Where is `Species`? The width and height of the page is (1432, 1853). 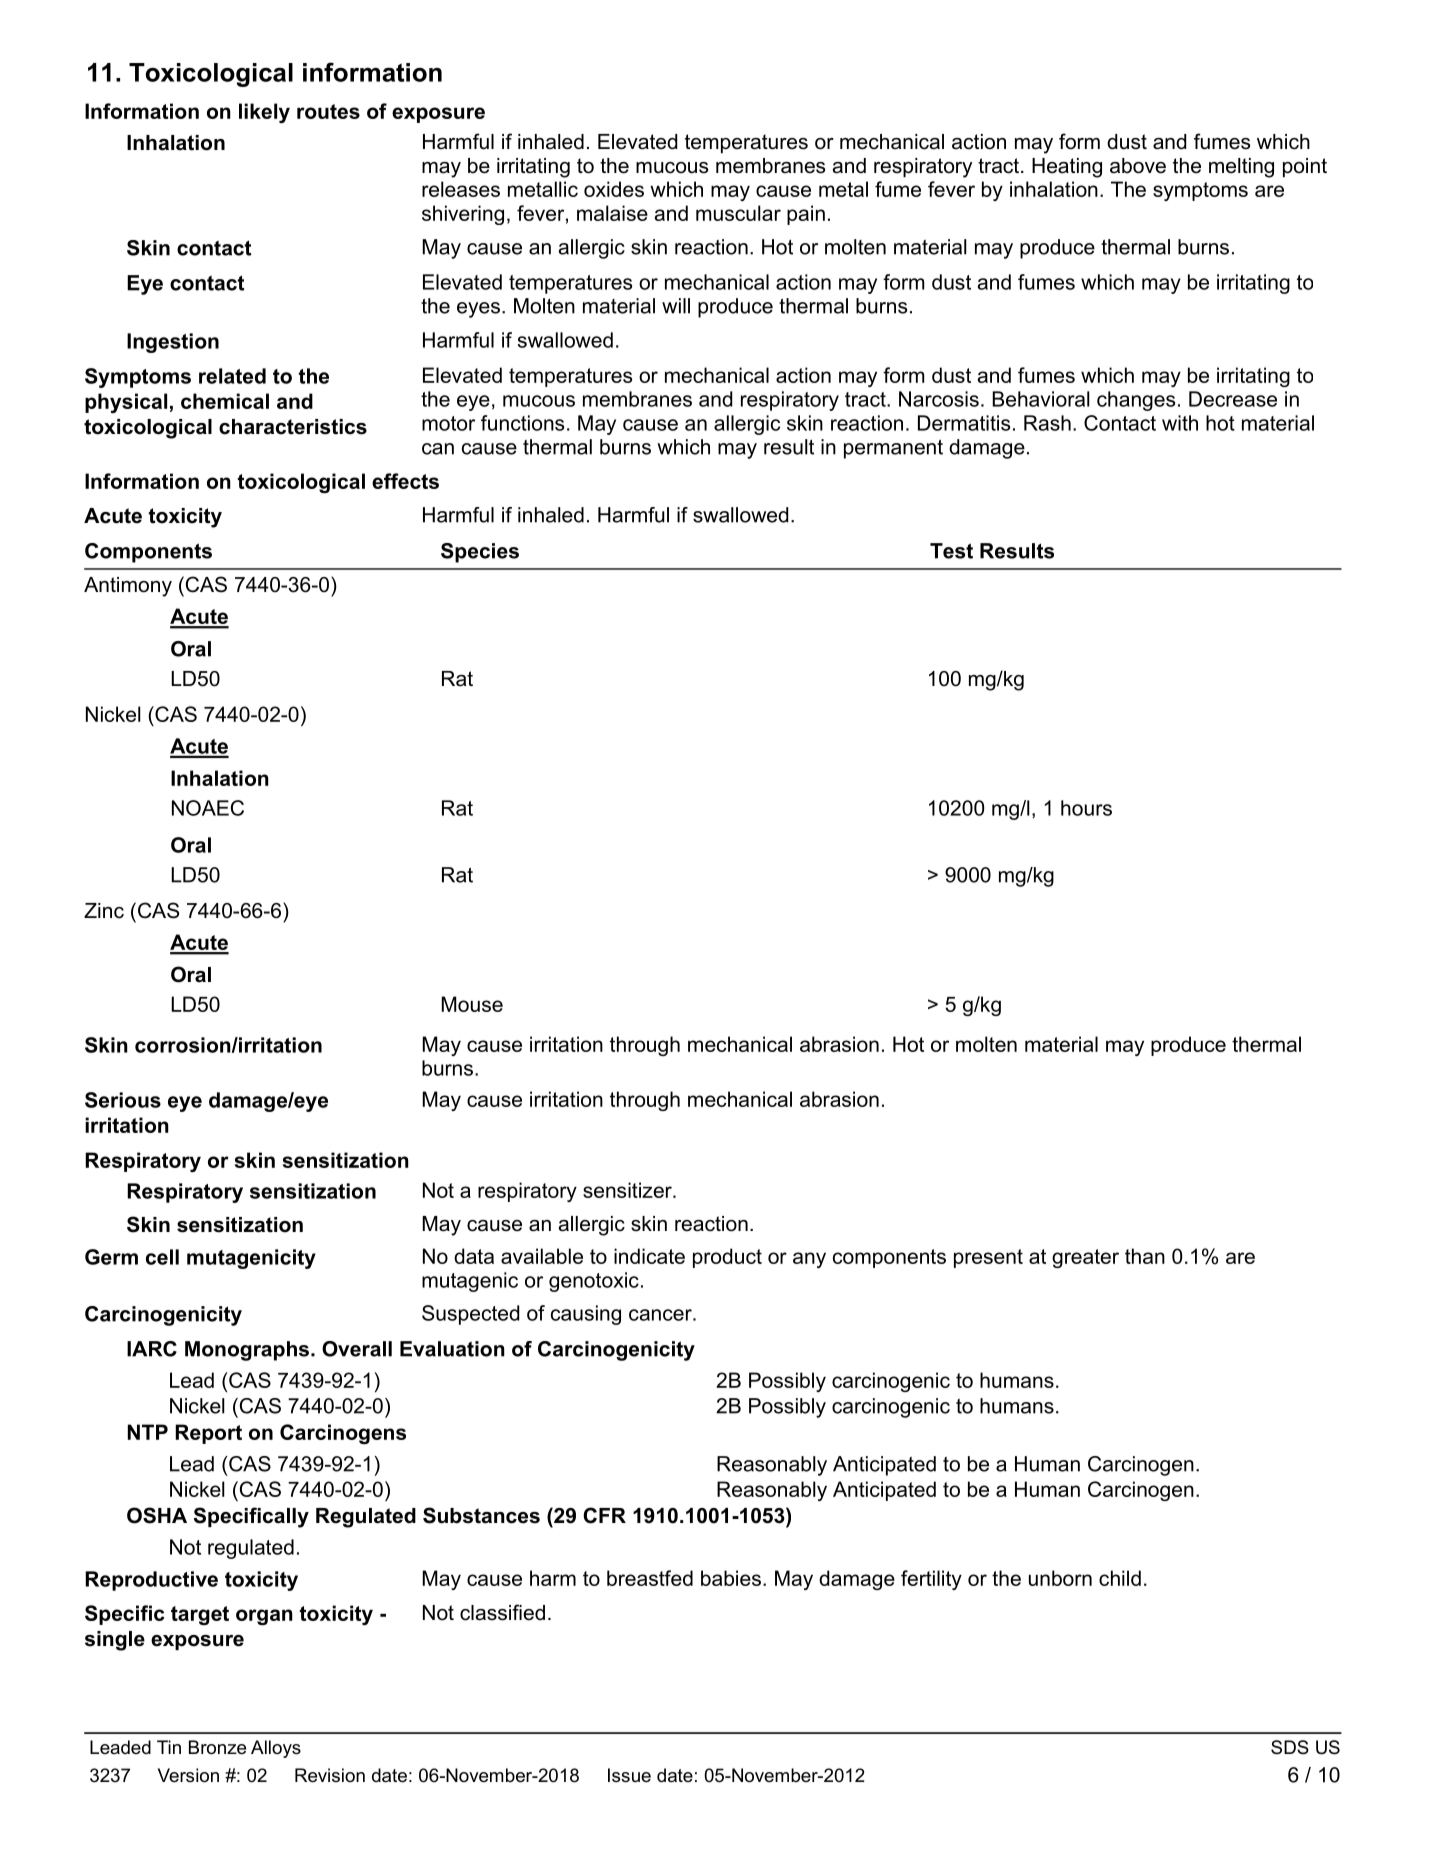
Species is located at coordinates (480, 553).
